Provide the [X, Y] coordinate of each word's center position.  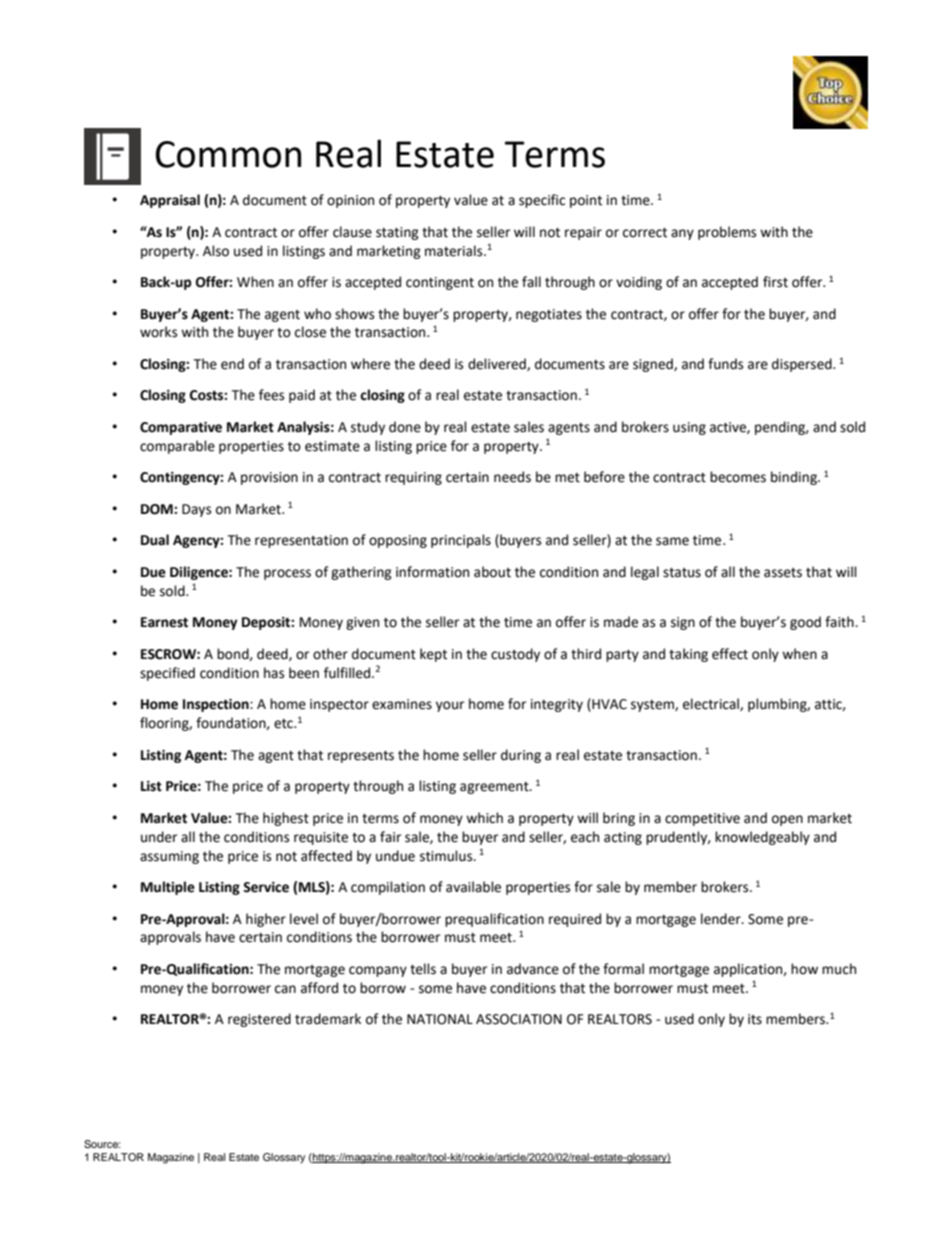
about [492, 572]
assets [783, 573]
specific [542, 201]
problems [727, 233]
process [287, 574]
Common [228, 154]
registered [259, 1020]
